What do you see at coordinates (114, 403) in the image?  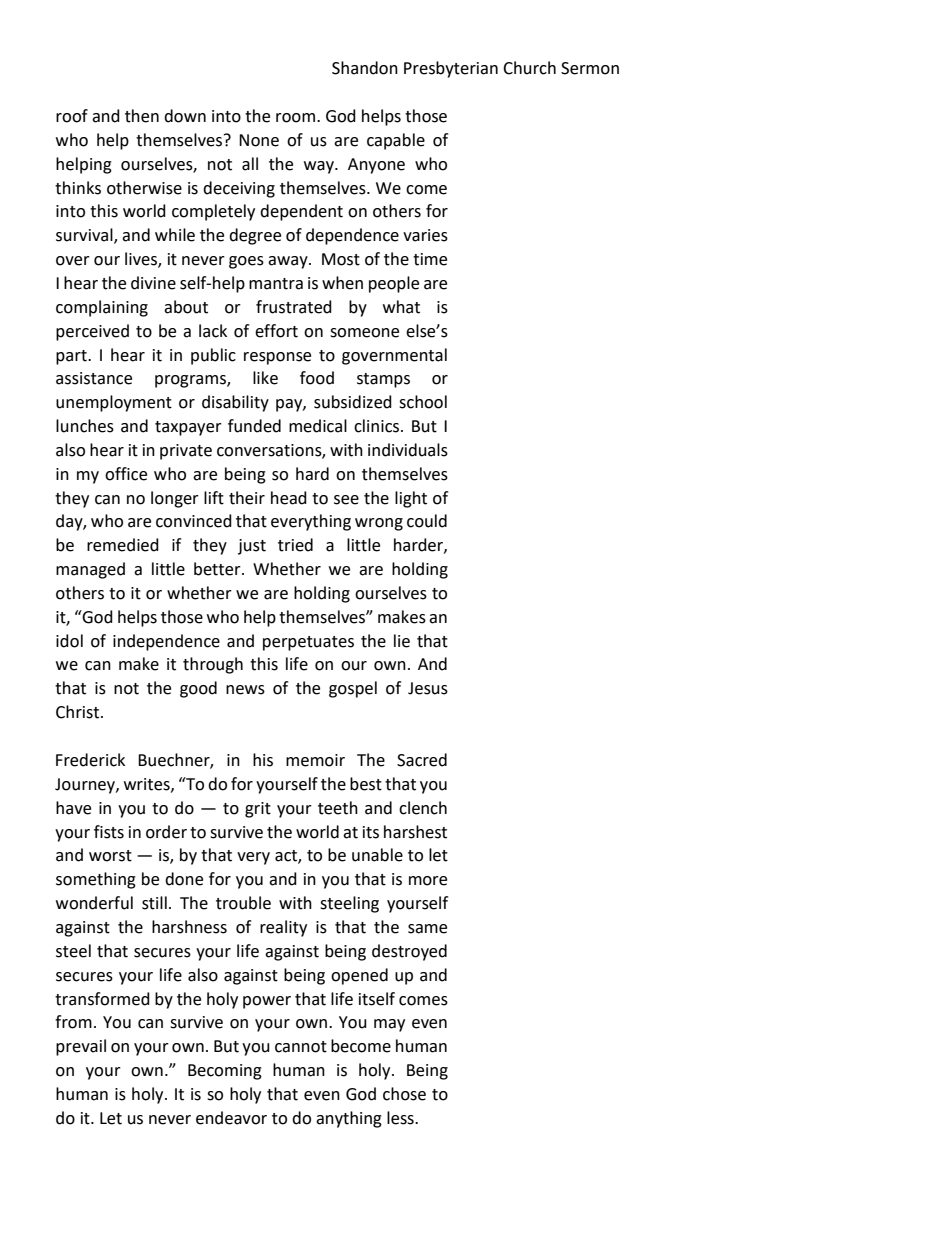 I see `unemployment` at bounding box center [114, 403].
